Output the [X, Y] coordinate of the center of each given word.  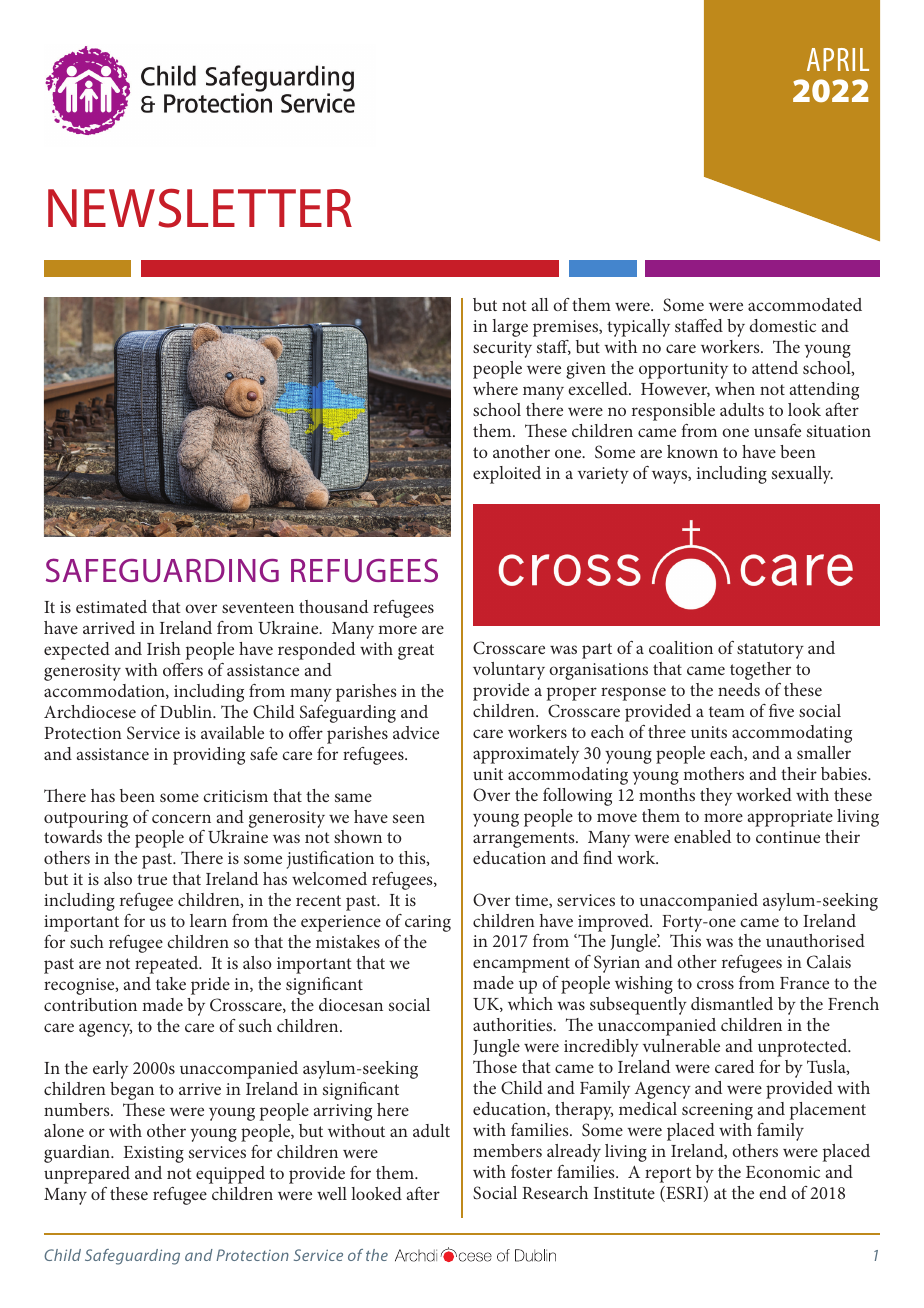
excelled [599, 388]
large [510, 328]
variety [603, 475]
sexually [802, 475]
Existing [153, 1154]
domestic [782, 325]
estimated [111, 606]
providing [209, 756]
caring [428, 923]
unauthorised [815, 940]
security [502, 349]
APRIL [838, 59]
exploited [507, 475]
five [781, 710]
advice [416, 732]
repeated [168, 965]
